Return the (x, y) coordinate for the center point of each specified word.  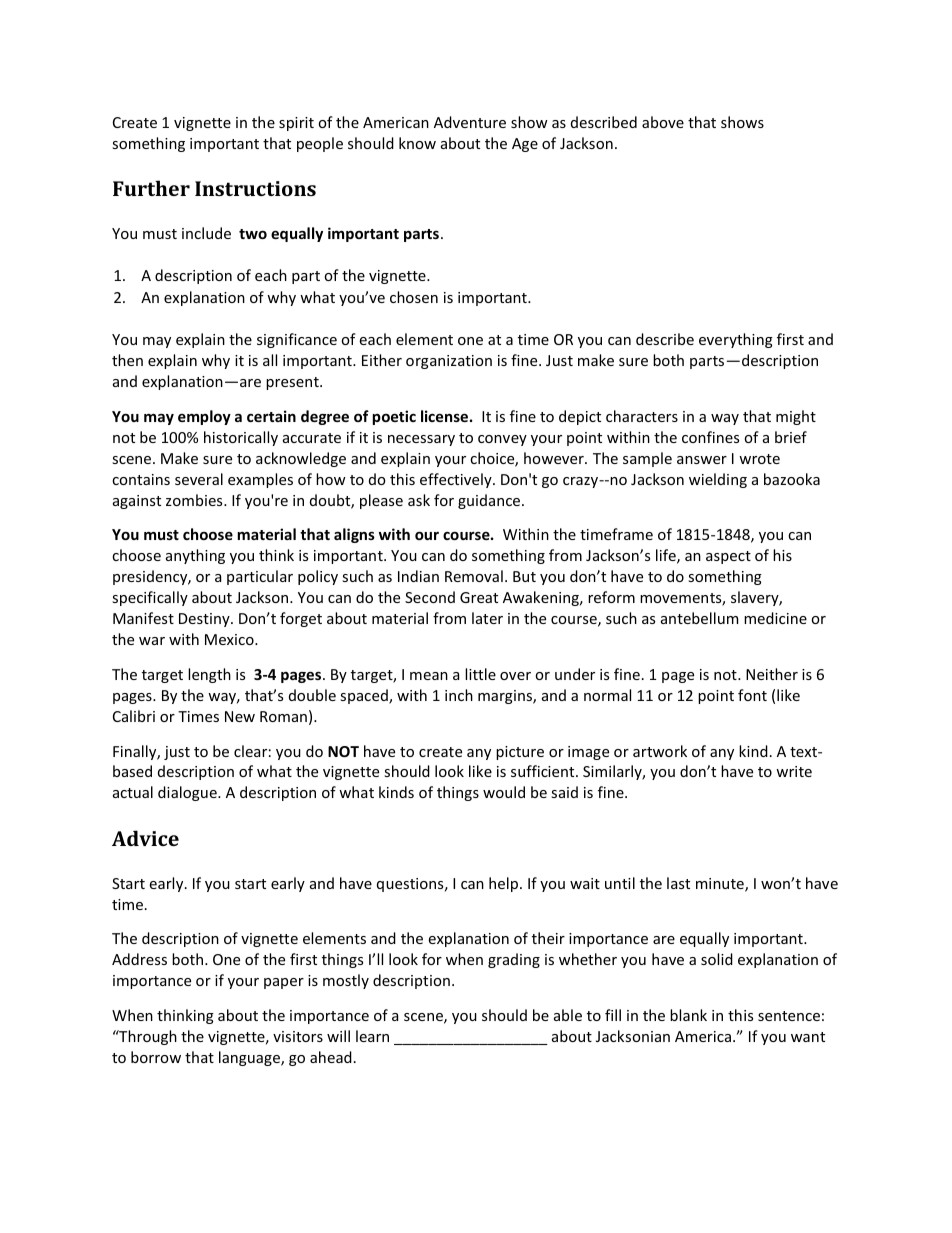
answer (702, 460)
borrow (156, 1057)
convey (502, 440)
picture (520, 753)
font (752, 695)
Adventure (470, 122)
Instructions (255, 188)
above (663, 122)
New (240, 716)
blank (688, 1015)
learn (372, 1036)
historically (241, 438)
